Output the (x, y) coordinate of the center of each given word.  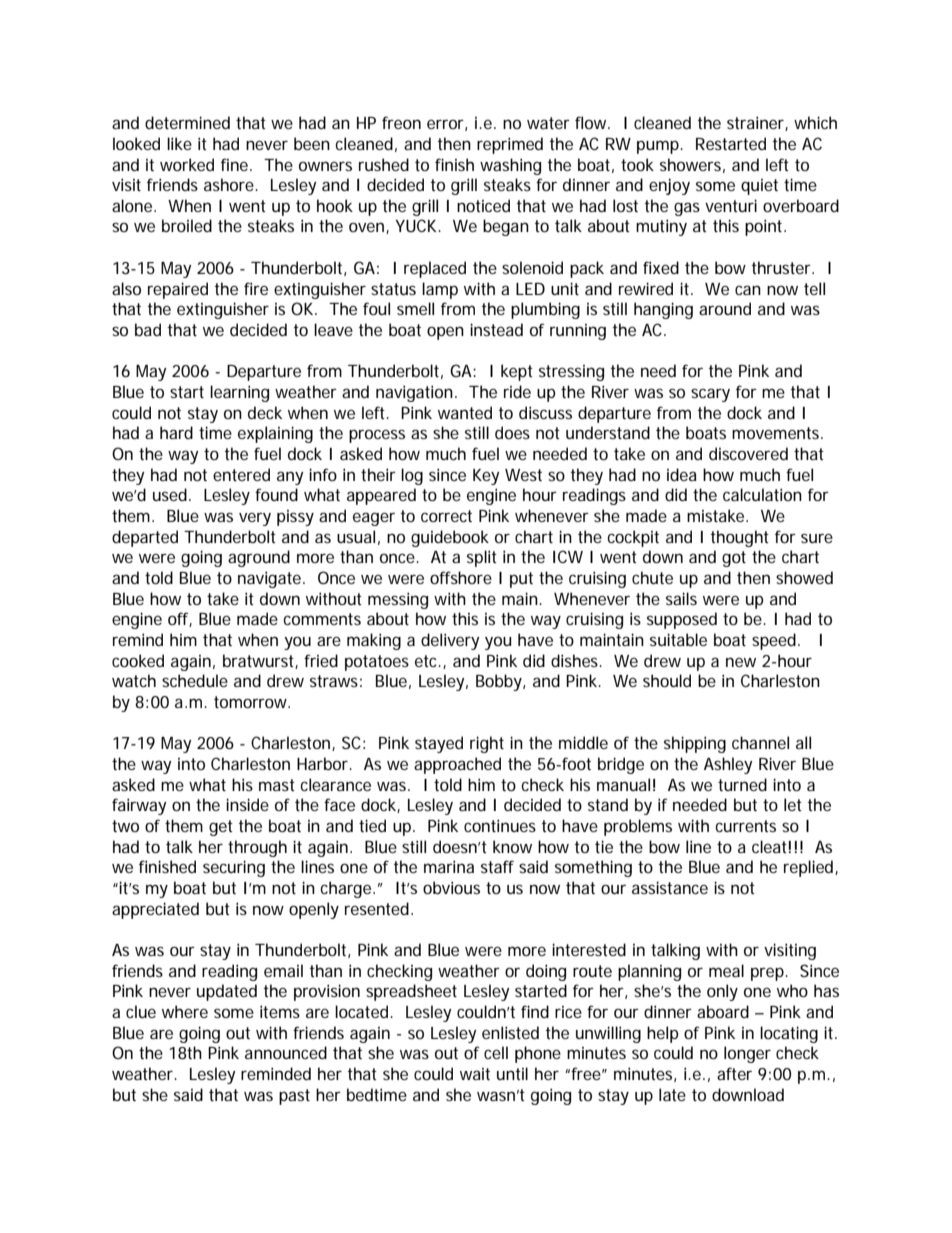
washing (510, 166)
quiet (759, 187)
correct (446, 516)
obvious (451, 887)
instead (496, 329)
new (741, 662)
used (170, 494)
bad (148, 329)
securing (234, 868)
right (487, 744)
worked (187, 164)
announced (286, 1052)
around (725, 308)
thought (740, 538)
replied (810, 868)
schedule (195, 680)
